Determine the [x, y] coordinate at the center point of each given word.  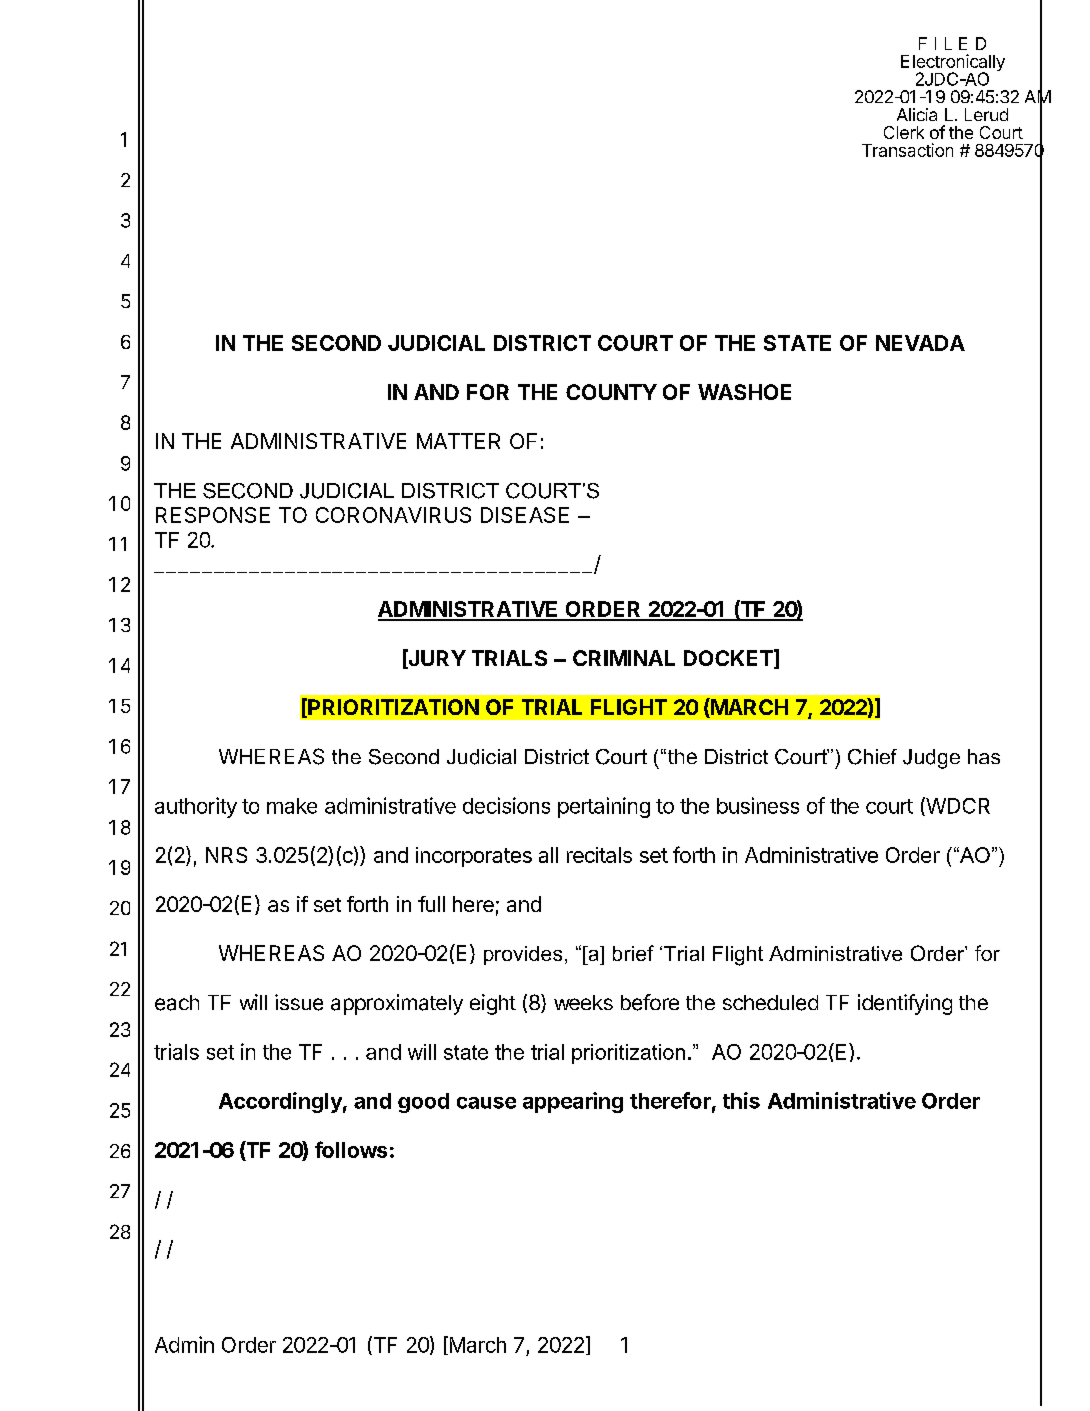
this [741, 1100]
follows [351, 1149]
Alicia [917, 114]
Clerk [904, 132]
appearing [573, 1102]
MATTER [458, 441]
